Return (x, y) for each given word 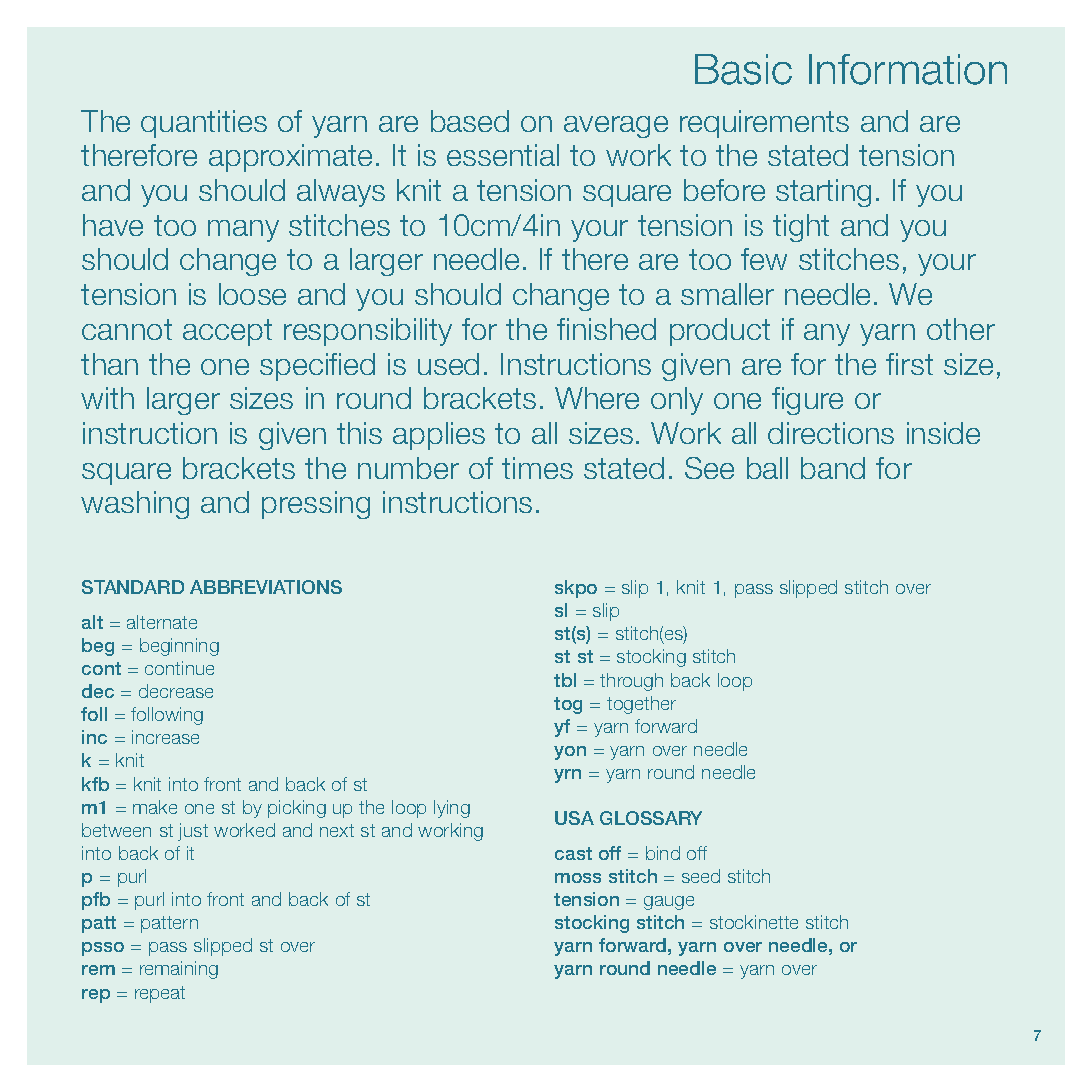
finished (606, 329)
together (641, 705)
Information (908, 69)
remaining (179, 970)
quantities (204, 124)
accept (227, 332)
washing (135, 505)
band (833, 468)
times (537, 468)
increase (165, 737)
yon (570, 753)
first (909, 364)
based (470, 121)
